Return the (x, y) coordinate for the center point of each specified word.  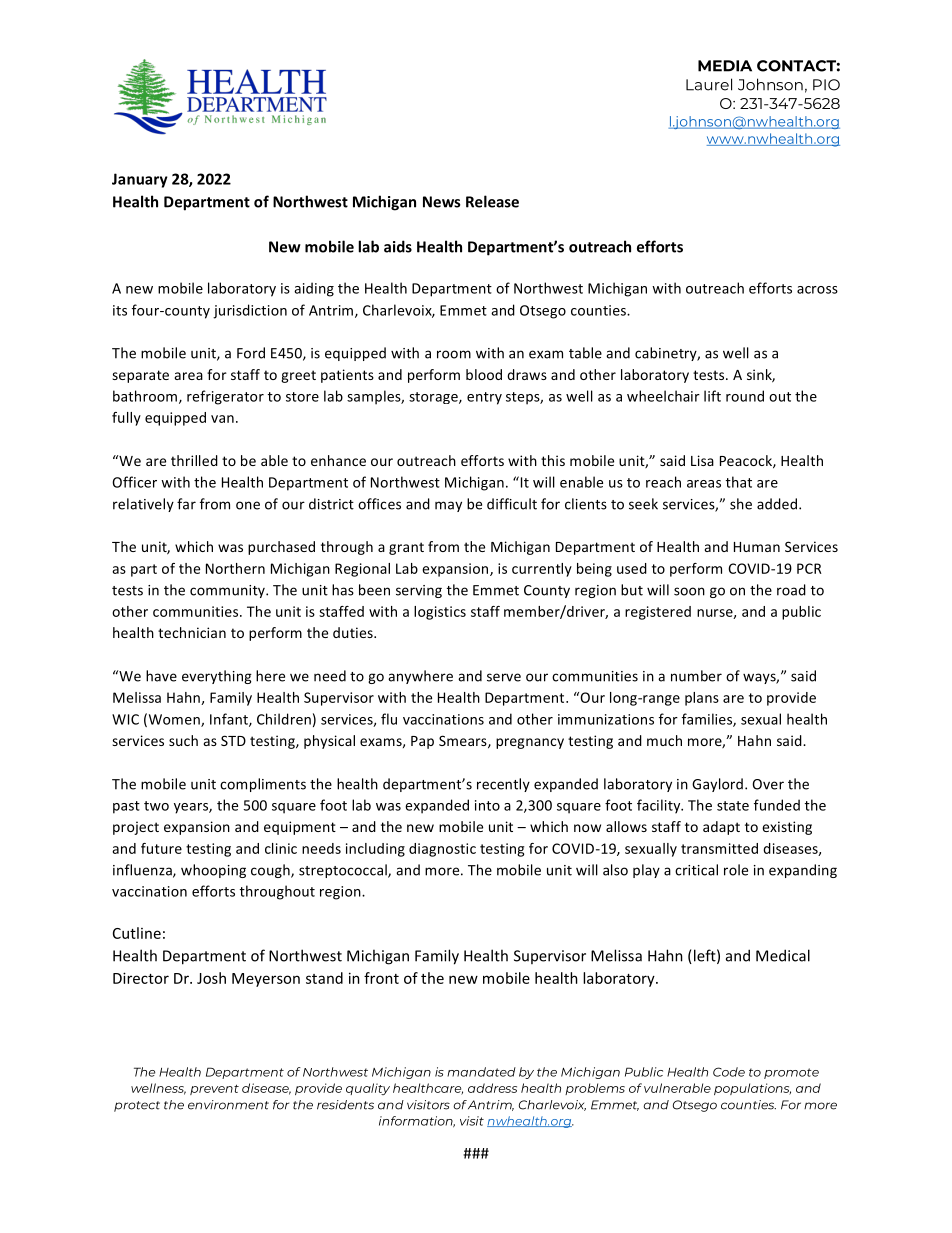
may (448, 506)
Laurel (709, 84)
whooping (213, 871)
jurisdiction (250, 311)
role (736, 870)
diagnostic (442, 850)
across (817, 290)
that (739, 482)
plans (702, 699)
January (140, 180)
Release (492, 201)
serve (504, 677)
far (186, 504)
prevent (214, 1089)
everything (217, 677)
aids (398, 246)
